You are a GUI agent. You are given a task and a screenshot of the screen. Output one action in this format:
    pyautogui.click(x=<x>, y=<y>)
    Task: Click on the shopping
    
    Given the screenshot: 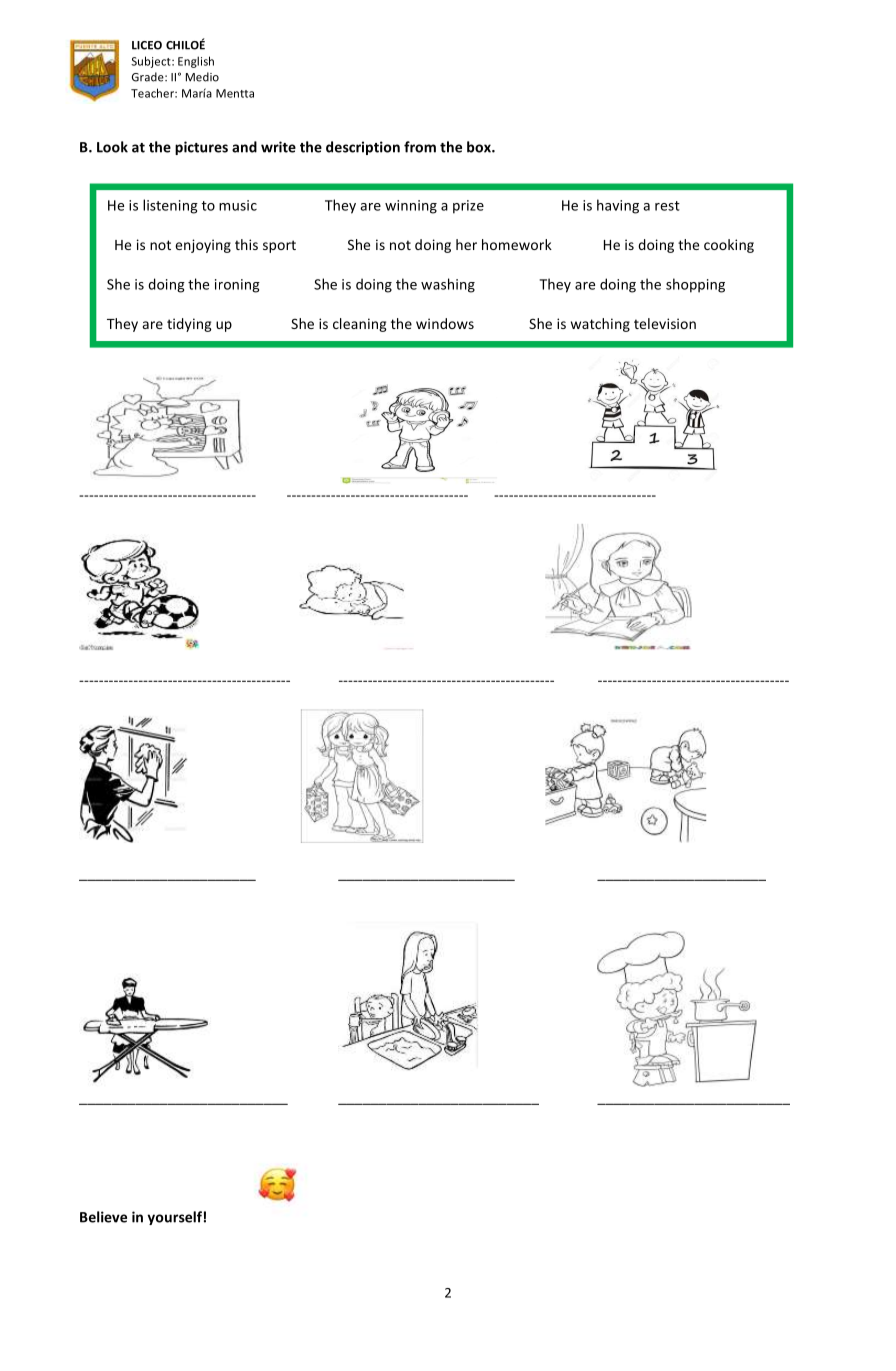 What is the action you would take?
    pyautogui.click(x=695, y=285)
